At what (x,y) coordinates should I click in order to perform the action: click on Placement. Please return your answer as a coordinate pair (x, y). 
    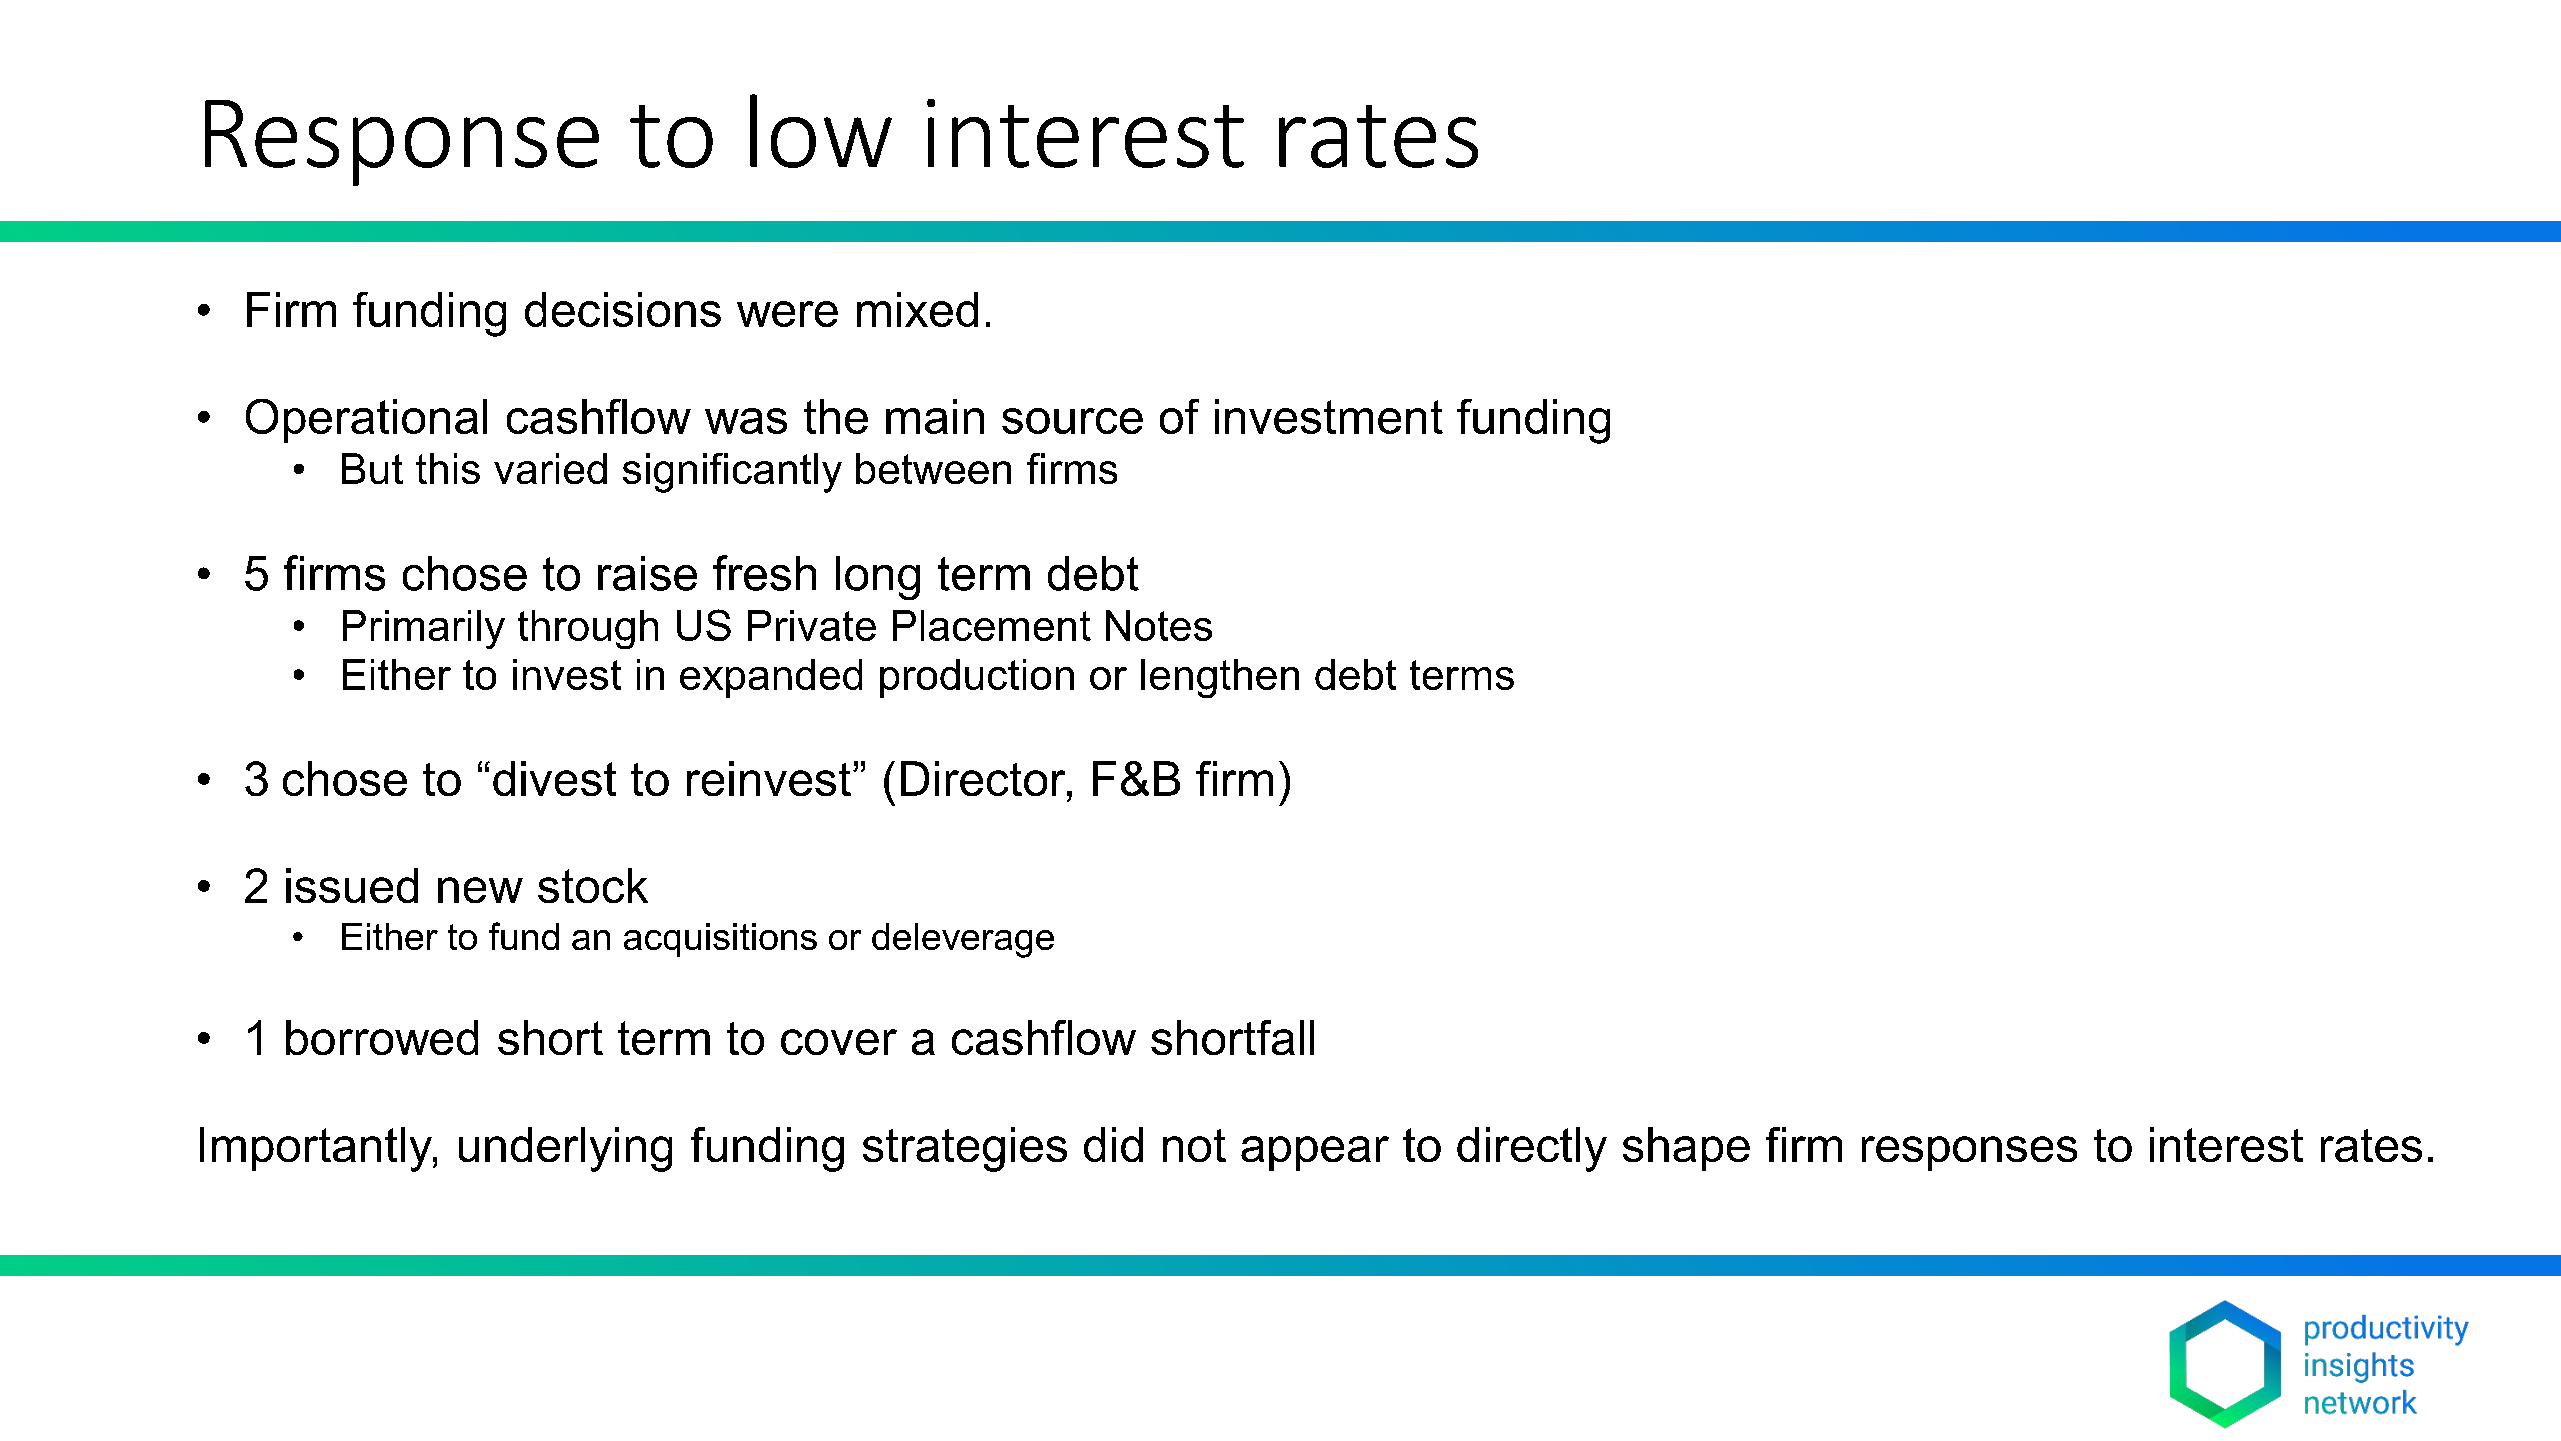
    Looking at the image, I should click on (992, 625).
